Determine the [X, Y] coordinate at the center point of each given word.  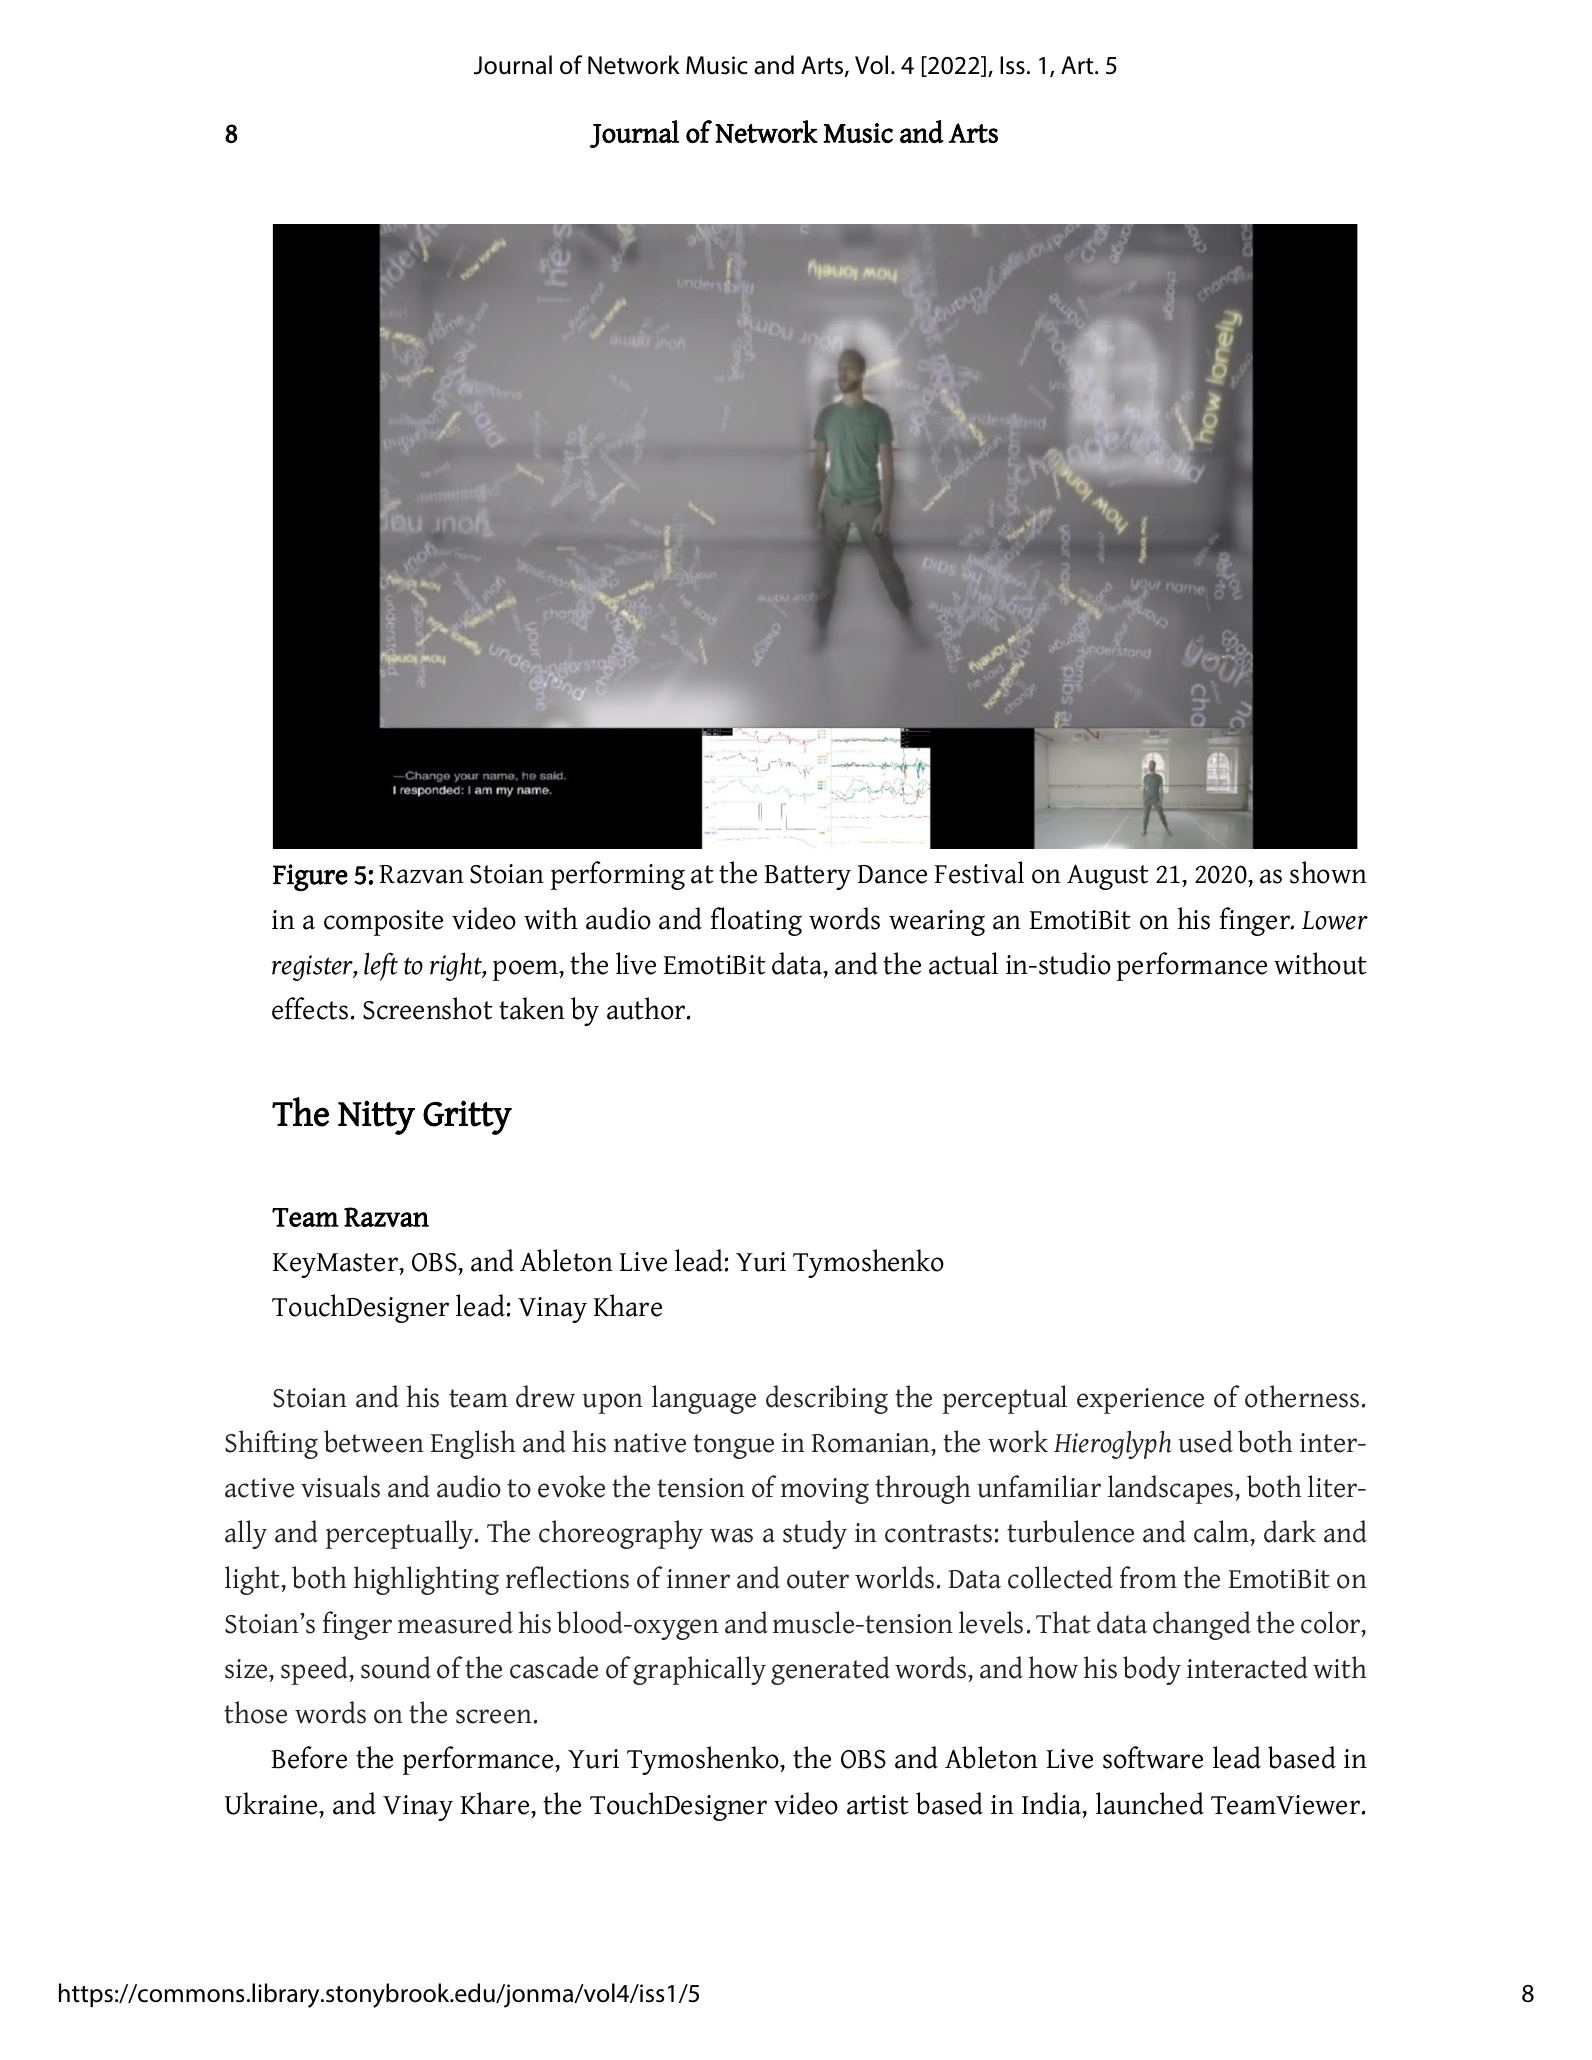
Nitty [376, 1117]
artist [878, 1805]
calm [1223, 1533]
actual [963, 963]
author [647, 1008]
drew [545, 1396]
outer [818, 1579]
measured [455, 1622]
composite [383, 923]
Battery [807, 877]
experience [1140, 1401]
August [1108, 877]
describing [827, 1399]
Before [309, 1757]
